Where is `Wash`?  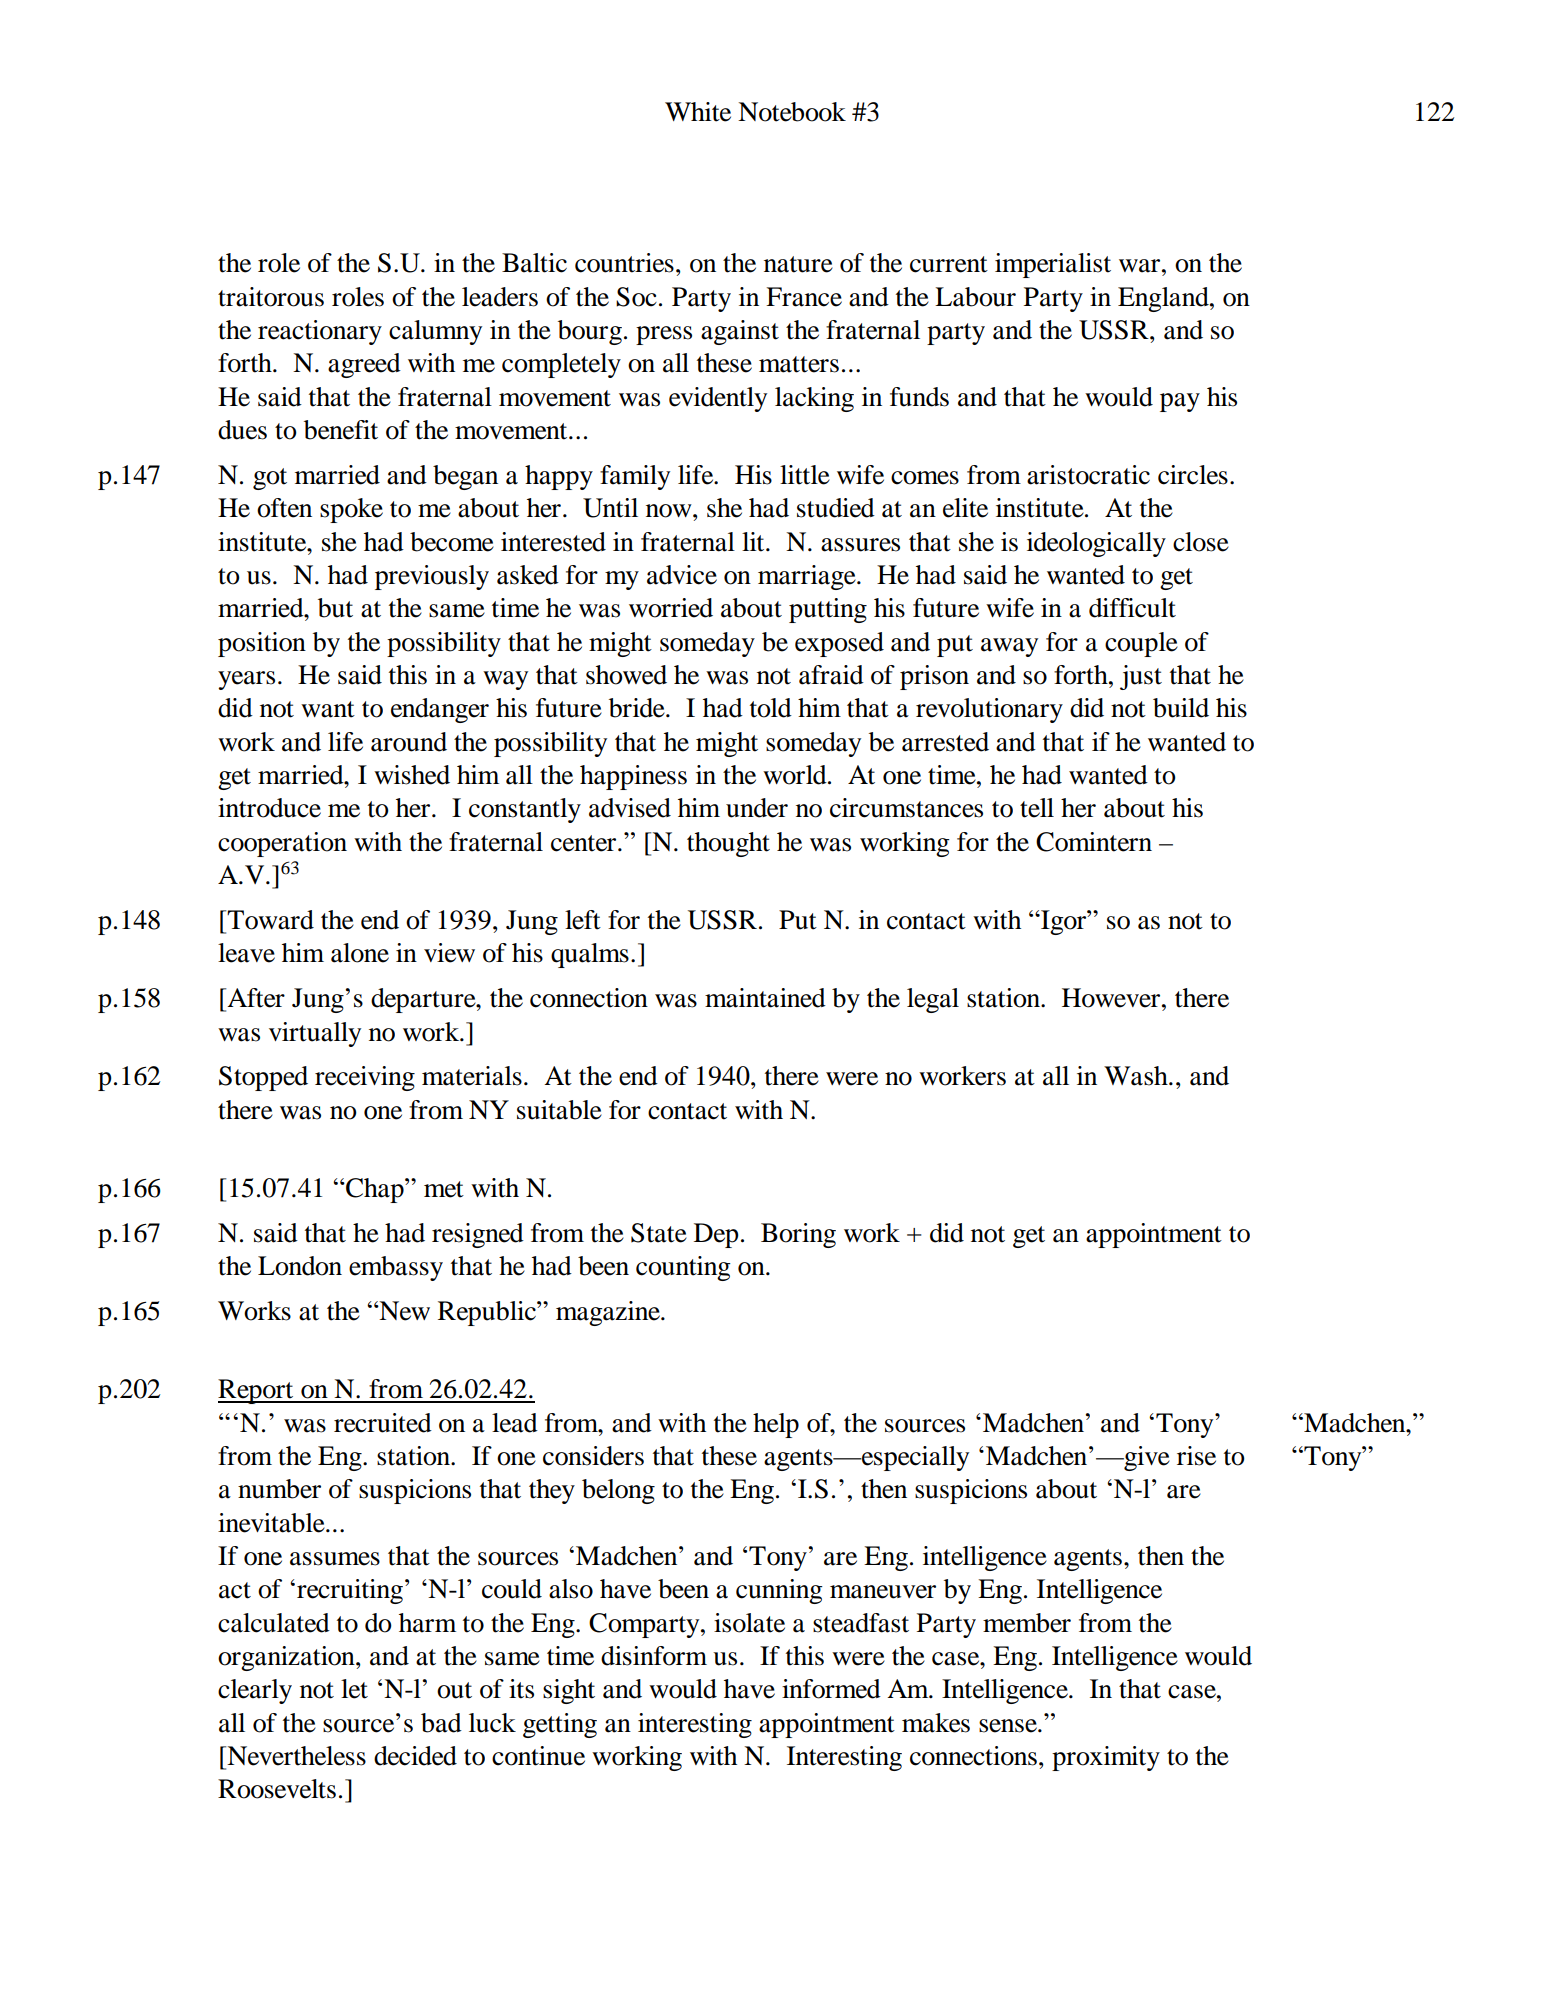
Wash is located at coordinates (1137, 1076).
